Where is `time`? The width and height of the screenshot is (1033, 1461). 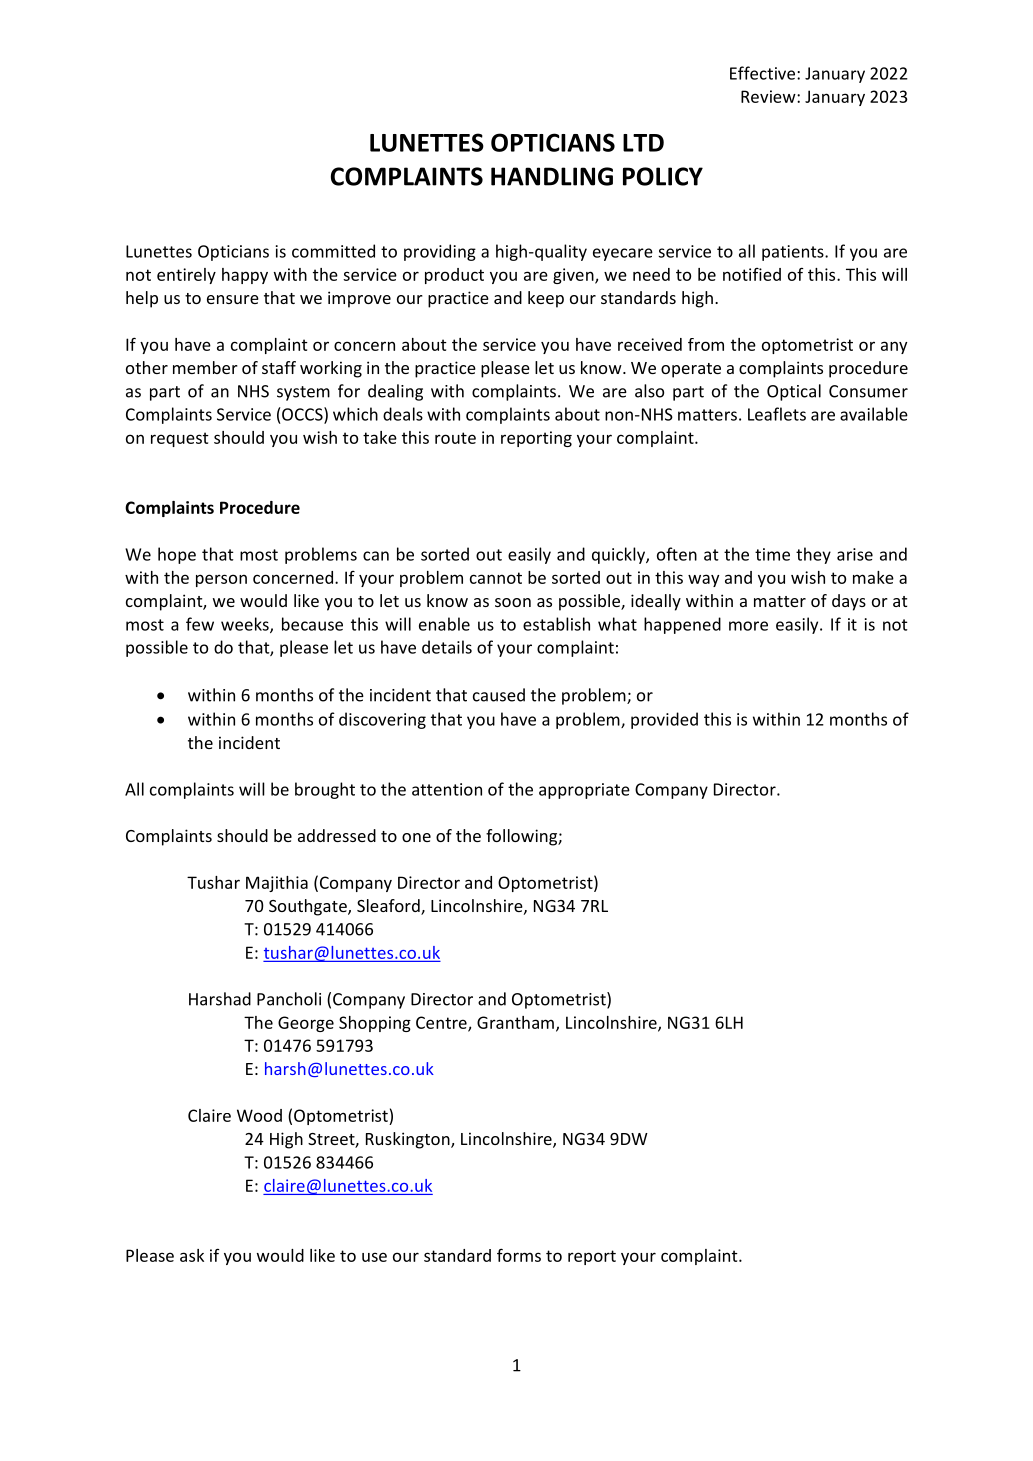
time is located at coordinates (772, 554).
